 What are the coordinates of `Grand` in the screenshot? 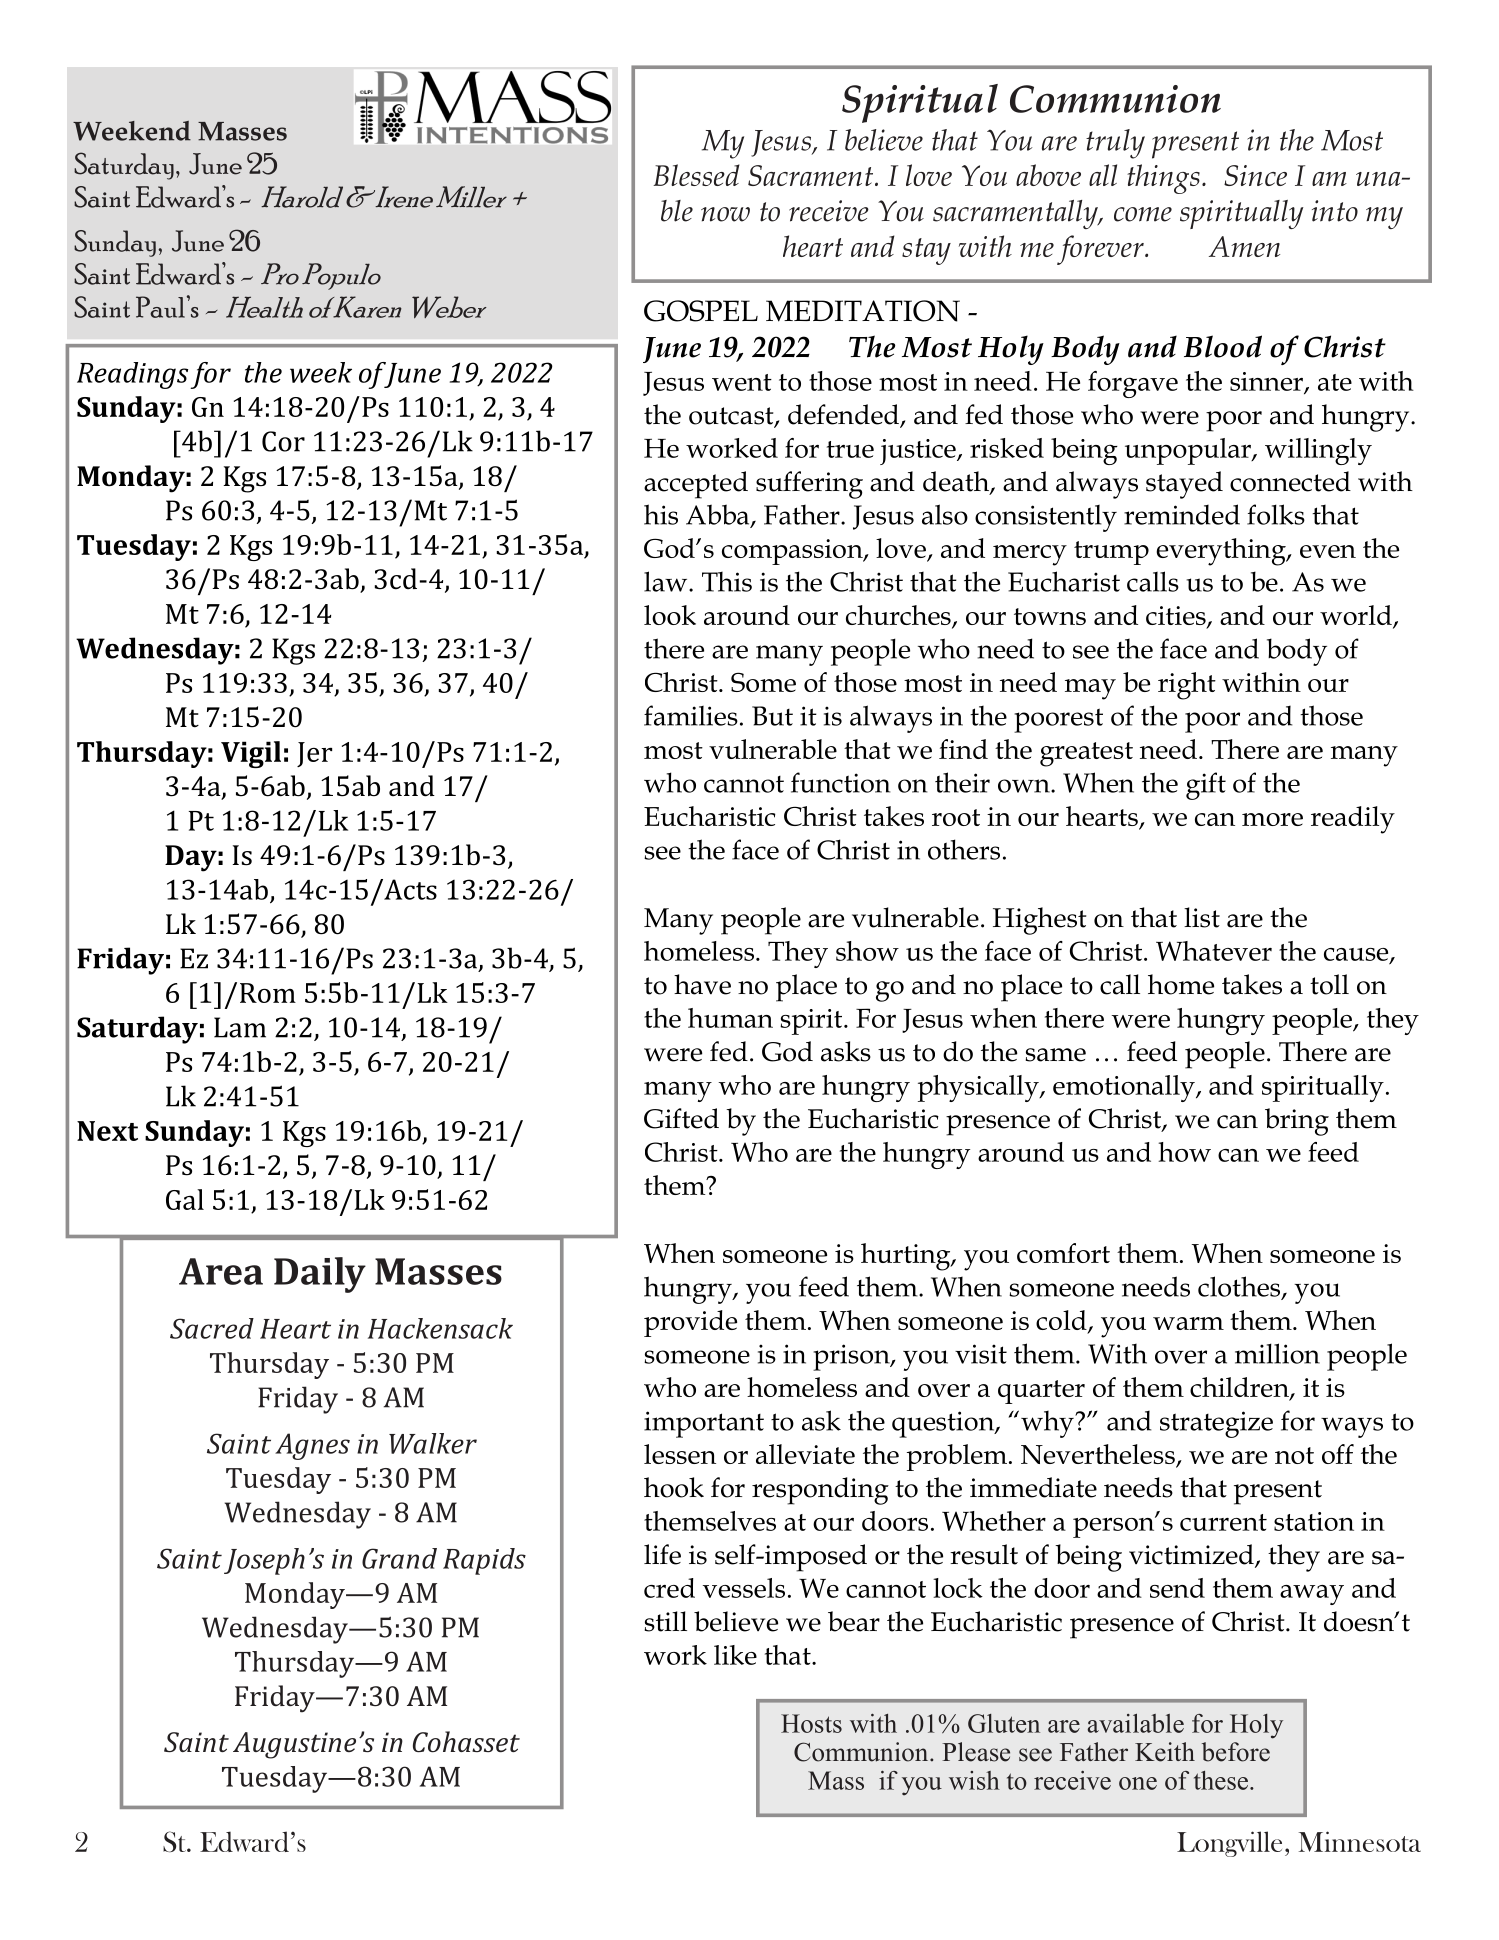 It's located at (399, 1558).
